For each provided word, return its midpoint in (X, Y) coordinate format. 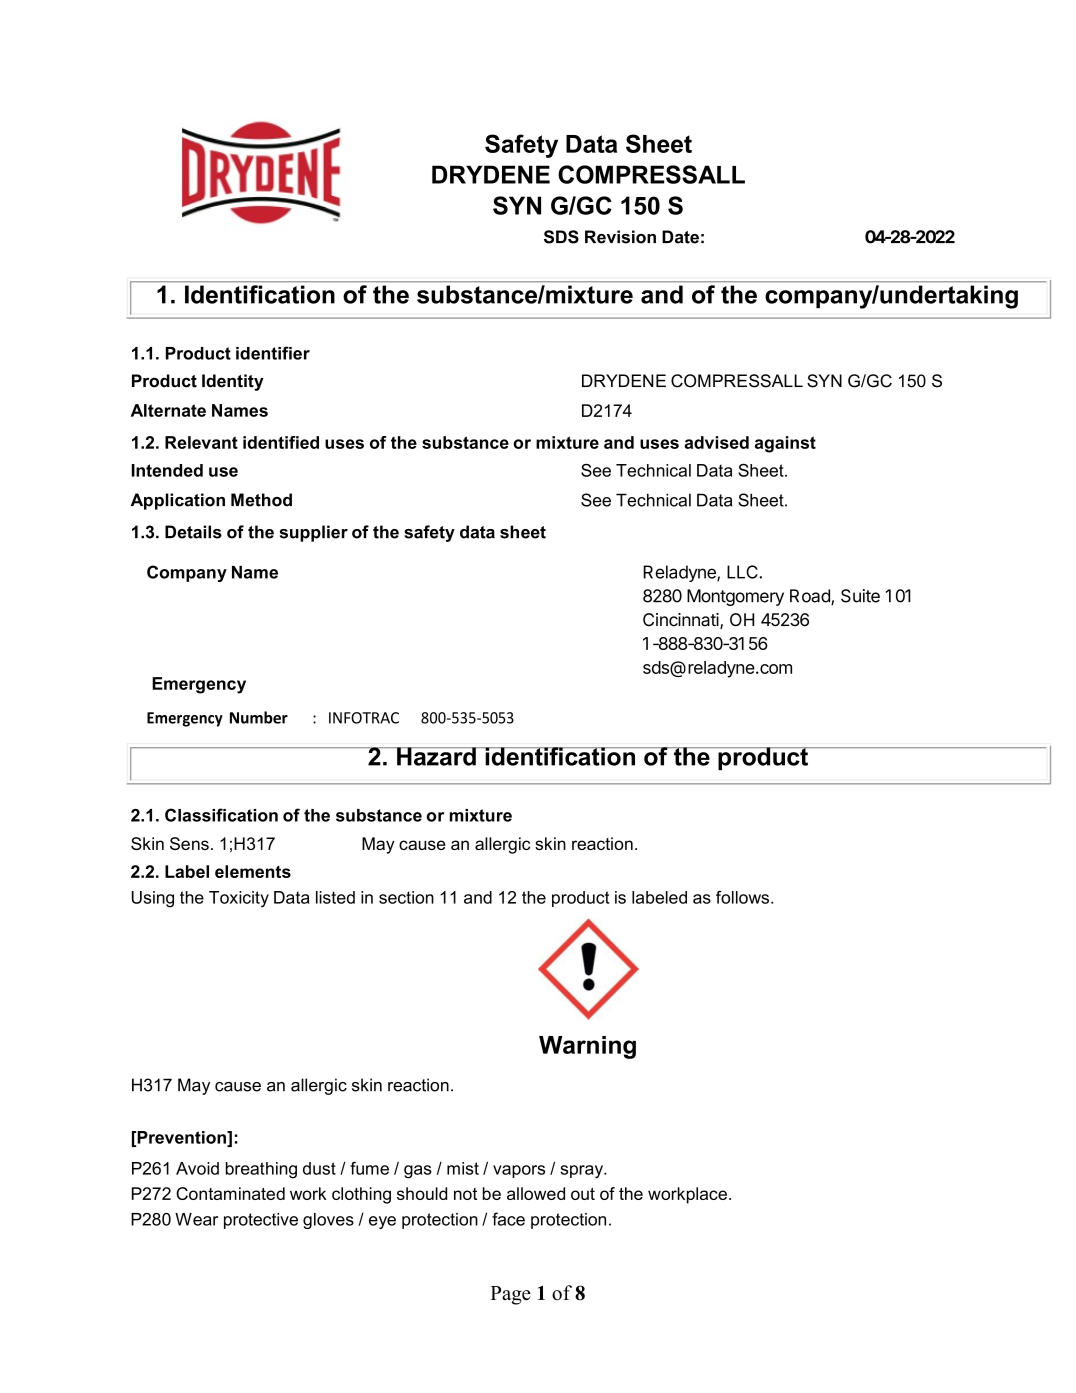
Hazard (436, 756)
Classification (221, 815)
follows (744, 897)
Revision (620, 237)
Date (680, 237)
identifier (273, 353)
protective (261, 1221)
